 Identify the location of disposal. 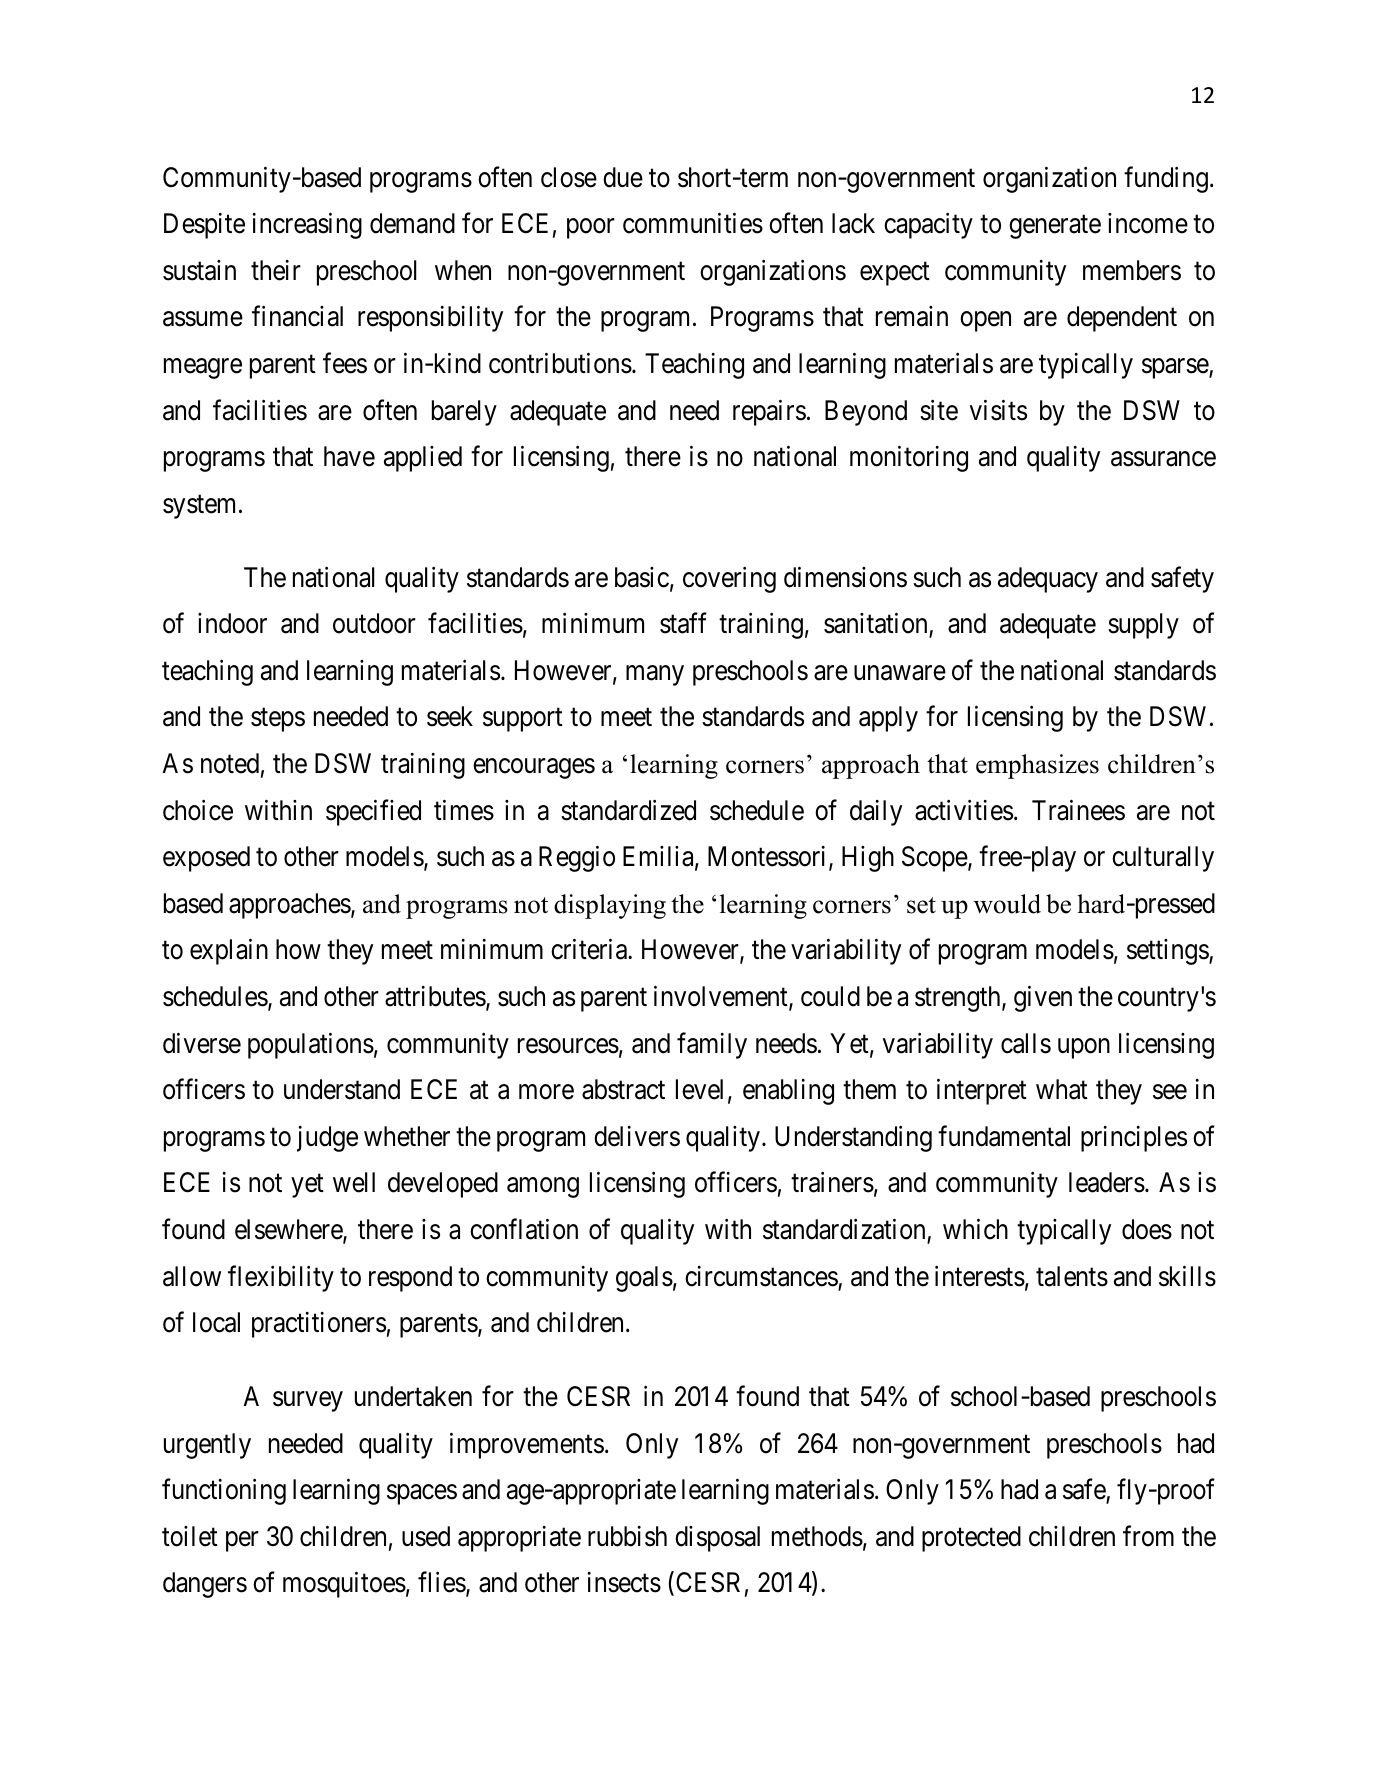
(717, 1539).
